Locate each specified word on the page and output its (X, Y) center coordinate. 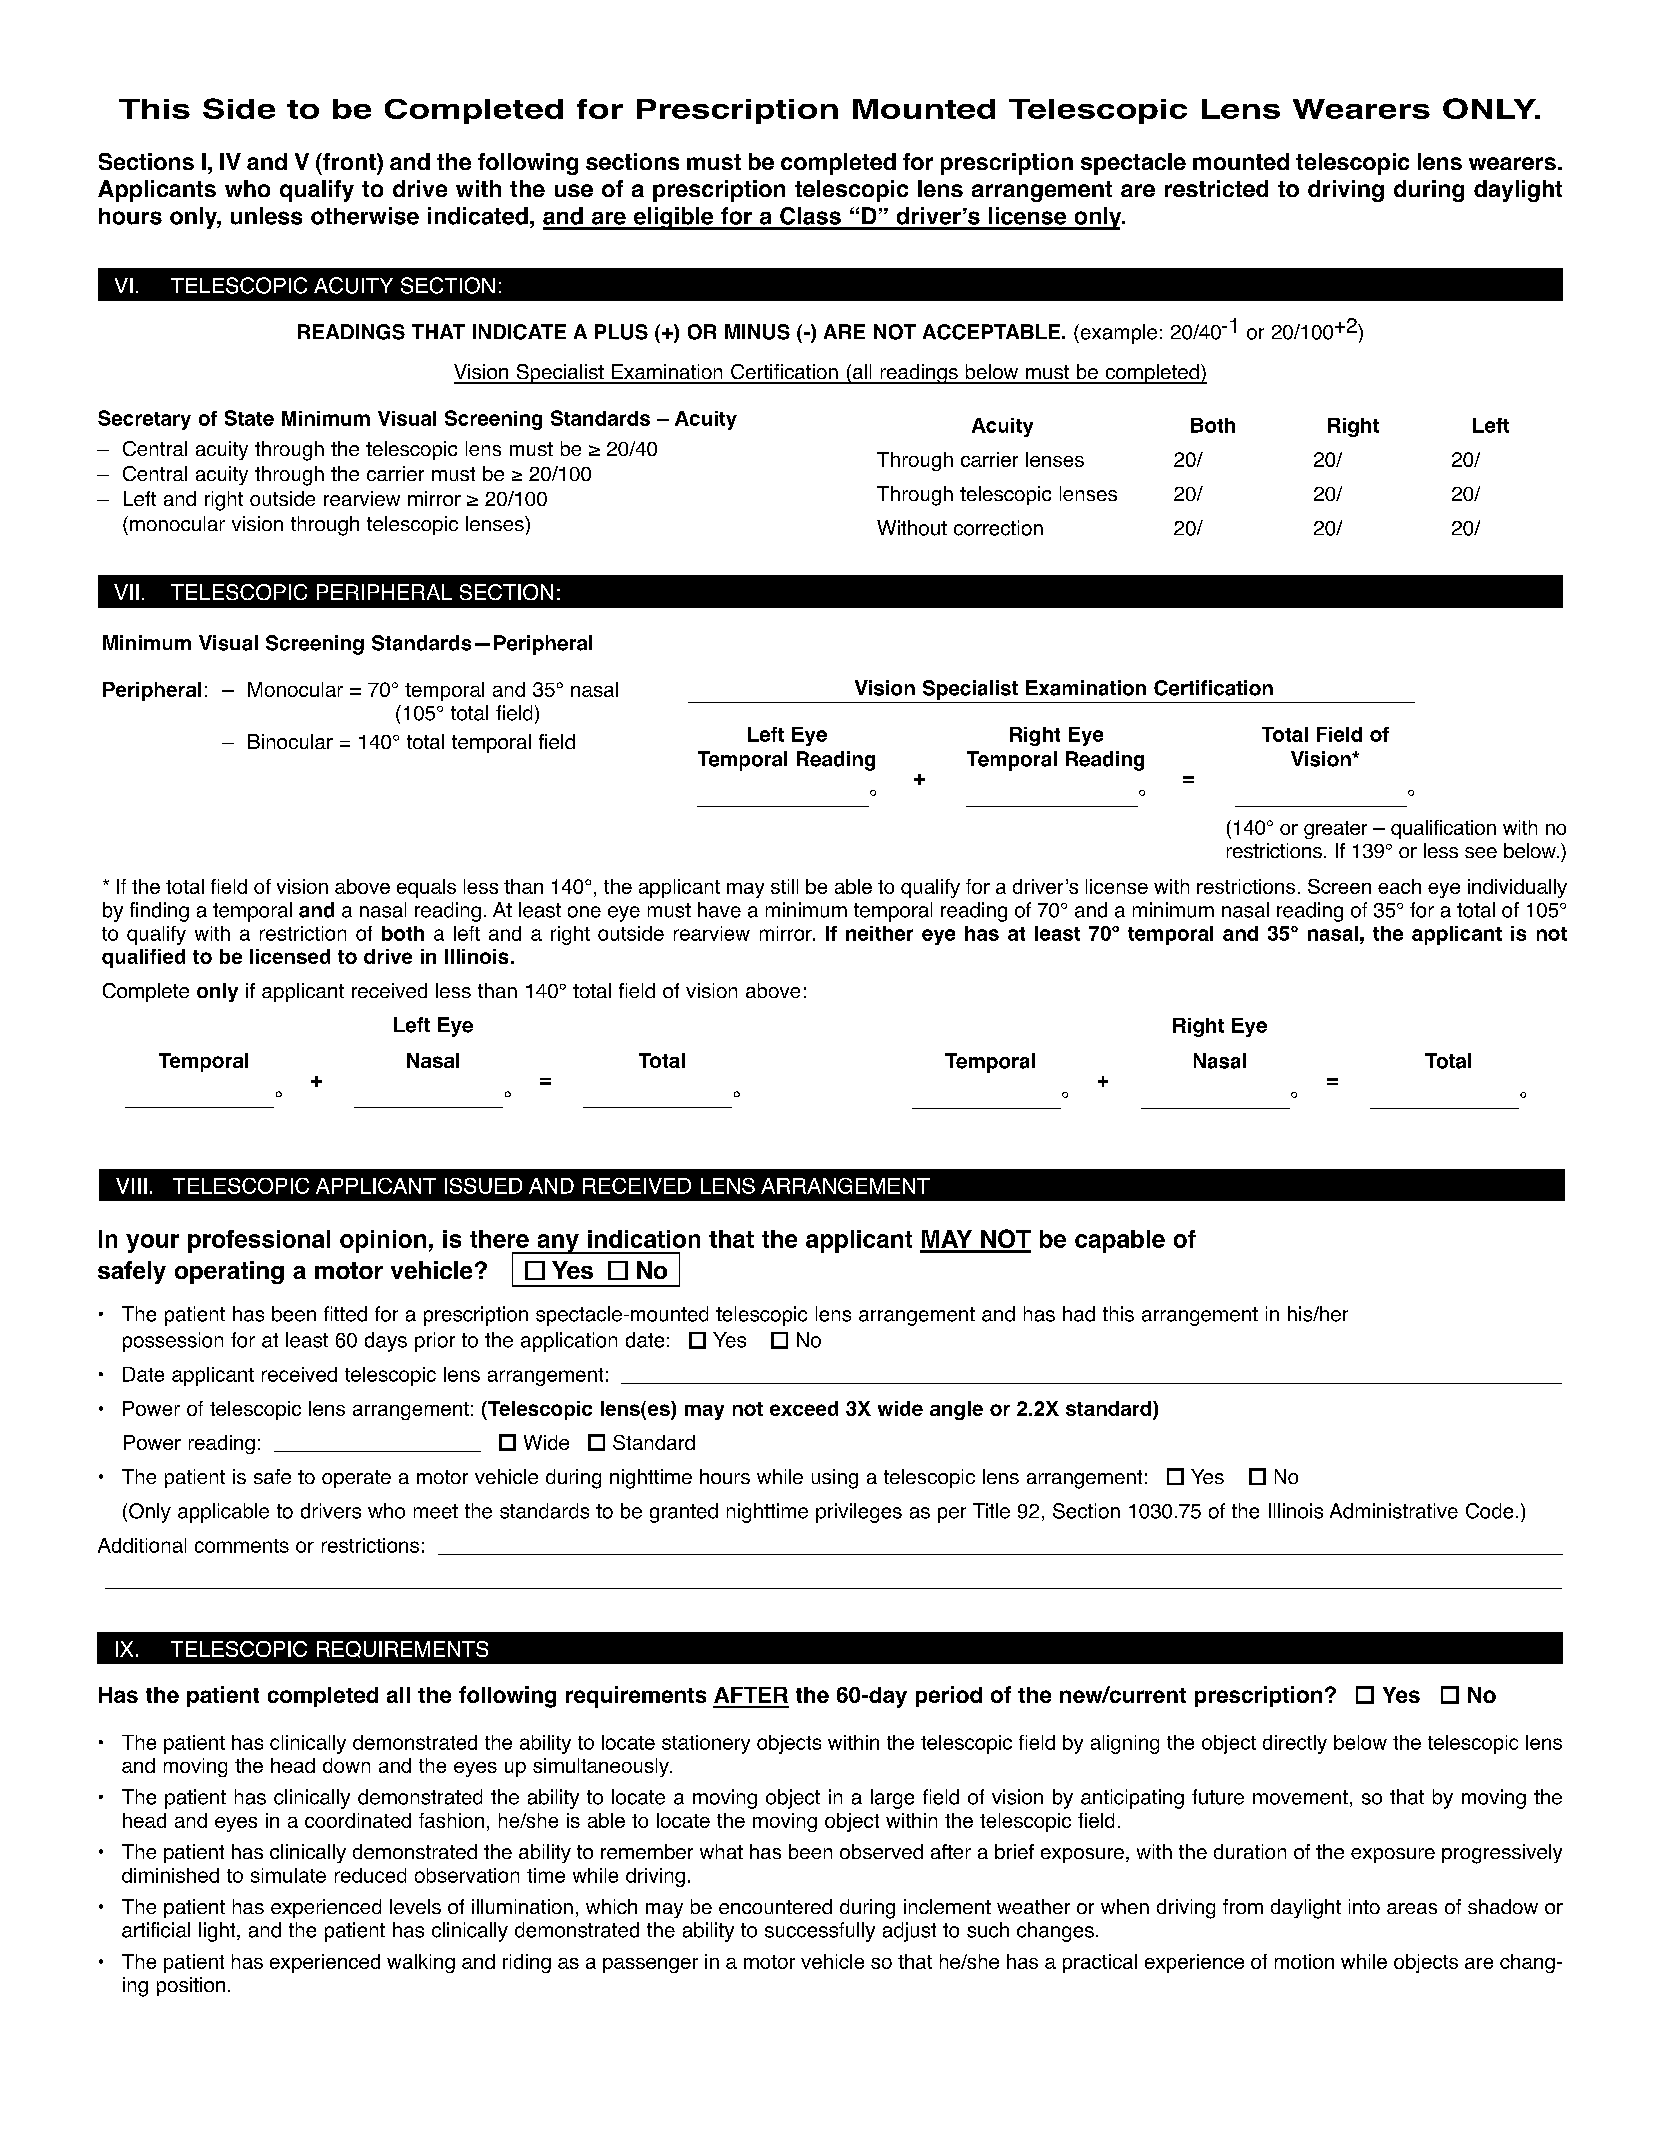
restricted (1216, 188)
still (784, 886)
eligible (674, 218)
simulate (288, 1875)
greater (1335, 830)
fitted (345, 1314)
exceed (804, 1408)
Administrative (1394, 1511)
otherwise (365, 216)
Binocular (290, 741)
